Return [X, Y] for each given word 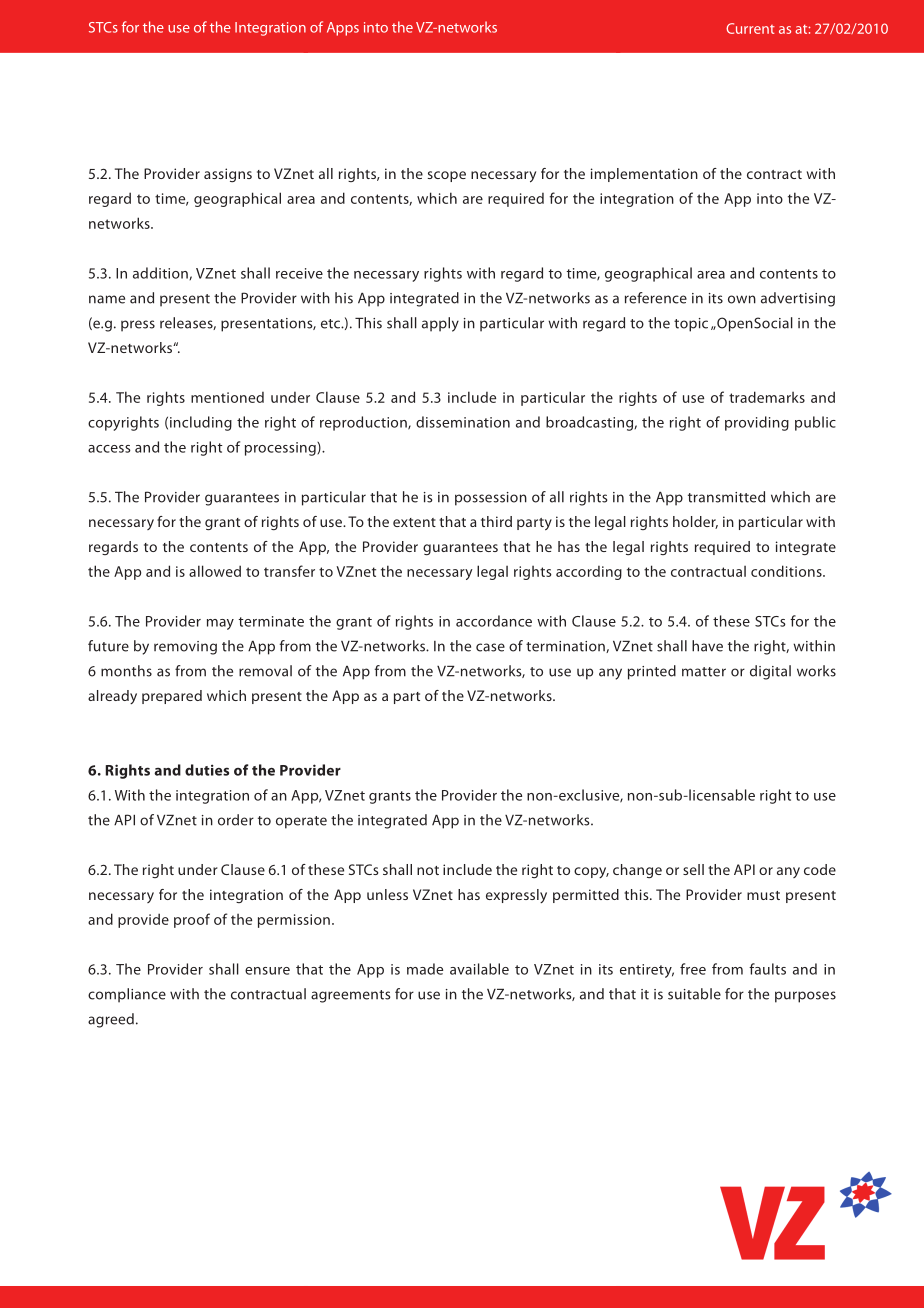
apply [440, 324]
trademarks [767, 397]
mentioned [227, 397]
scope [447, 176]
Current [750, 28]
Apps [343, 29]
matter [704, 672]
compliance [127, 995]
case [490, 647]
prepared [172, 697]
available [479, 969]
